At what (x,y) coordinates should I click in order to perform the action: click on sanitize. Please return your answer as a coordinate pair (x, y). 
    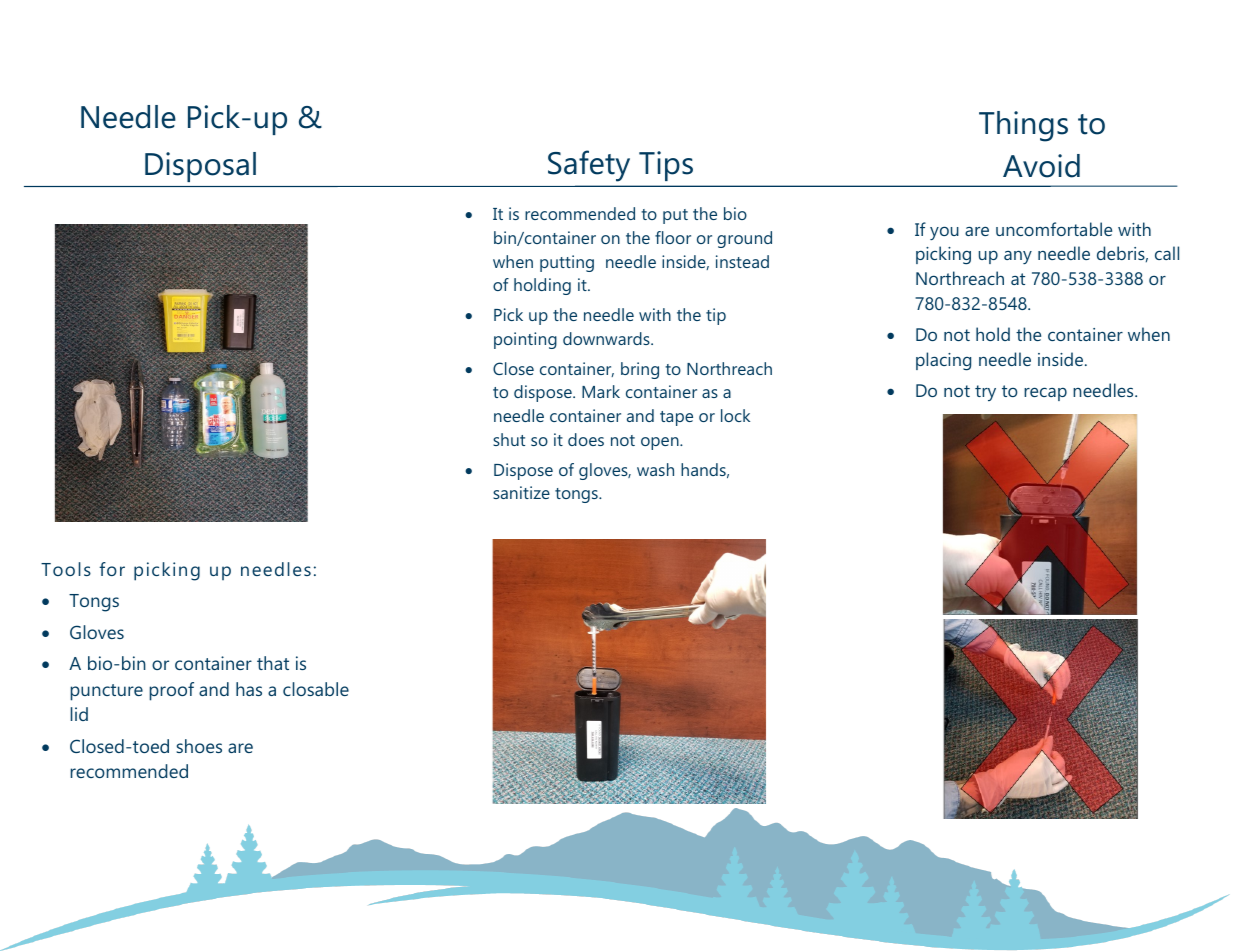
    Looking at the image, I should click on (521, 492).
